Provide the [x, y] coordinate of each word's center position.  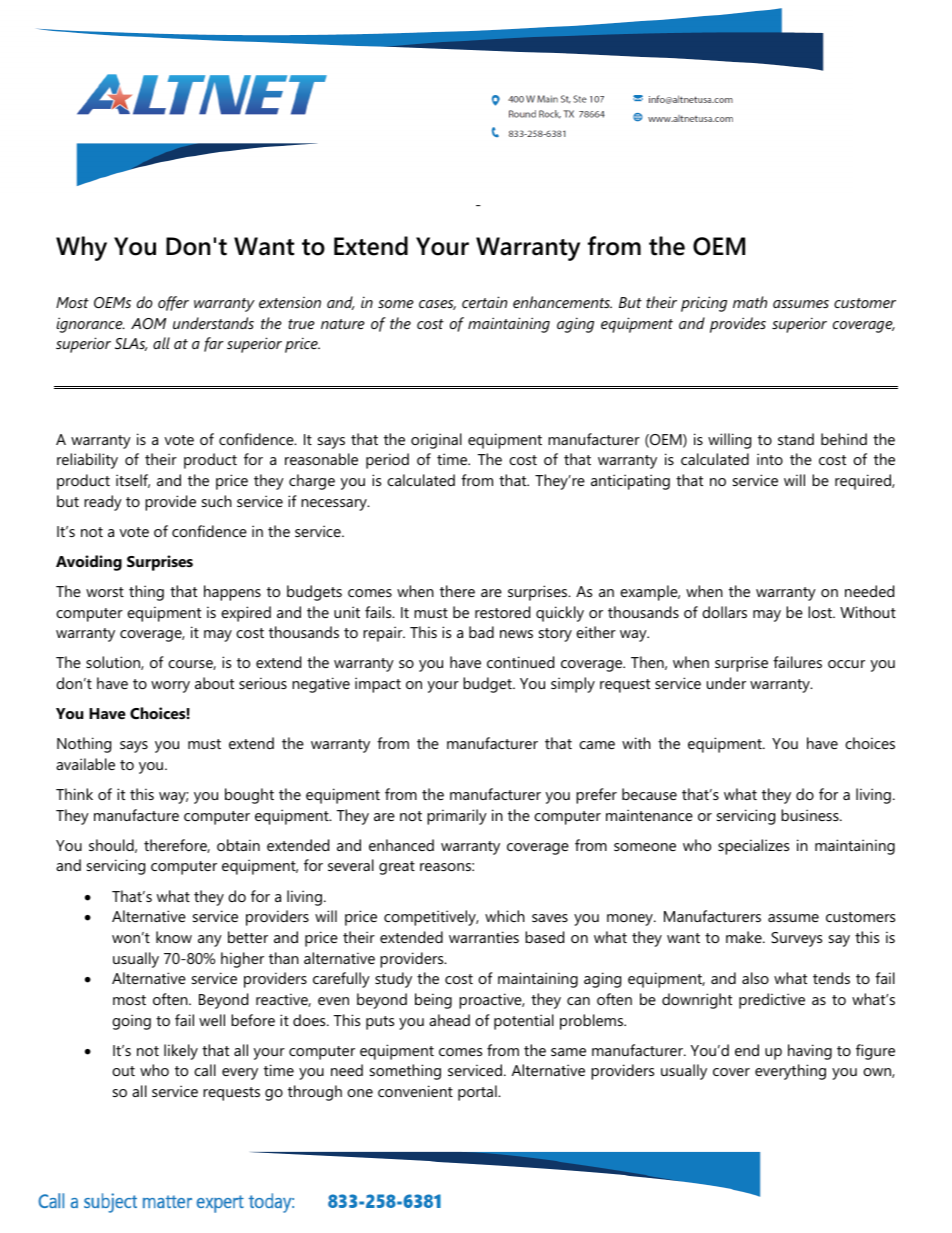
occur [846, 664]
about [214, 683]
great [397, 868]
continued [520, 662]
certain [484, 302]
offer [173, 303]
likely [181, 1052]
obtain [238, 845]
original [436, 441]
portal [478, 1093]
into [770, 459]
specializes [753, 847]
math [750, 302]
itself [133, 481]
